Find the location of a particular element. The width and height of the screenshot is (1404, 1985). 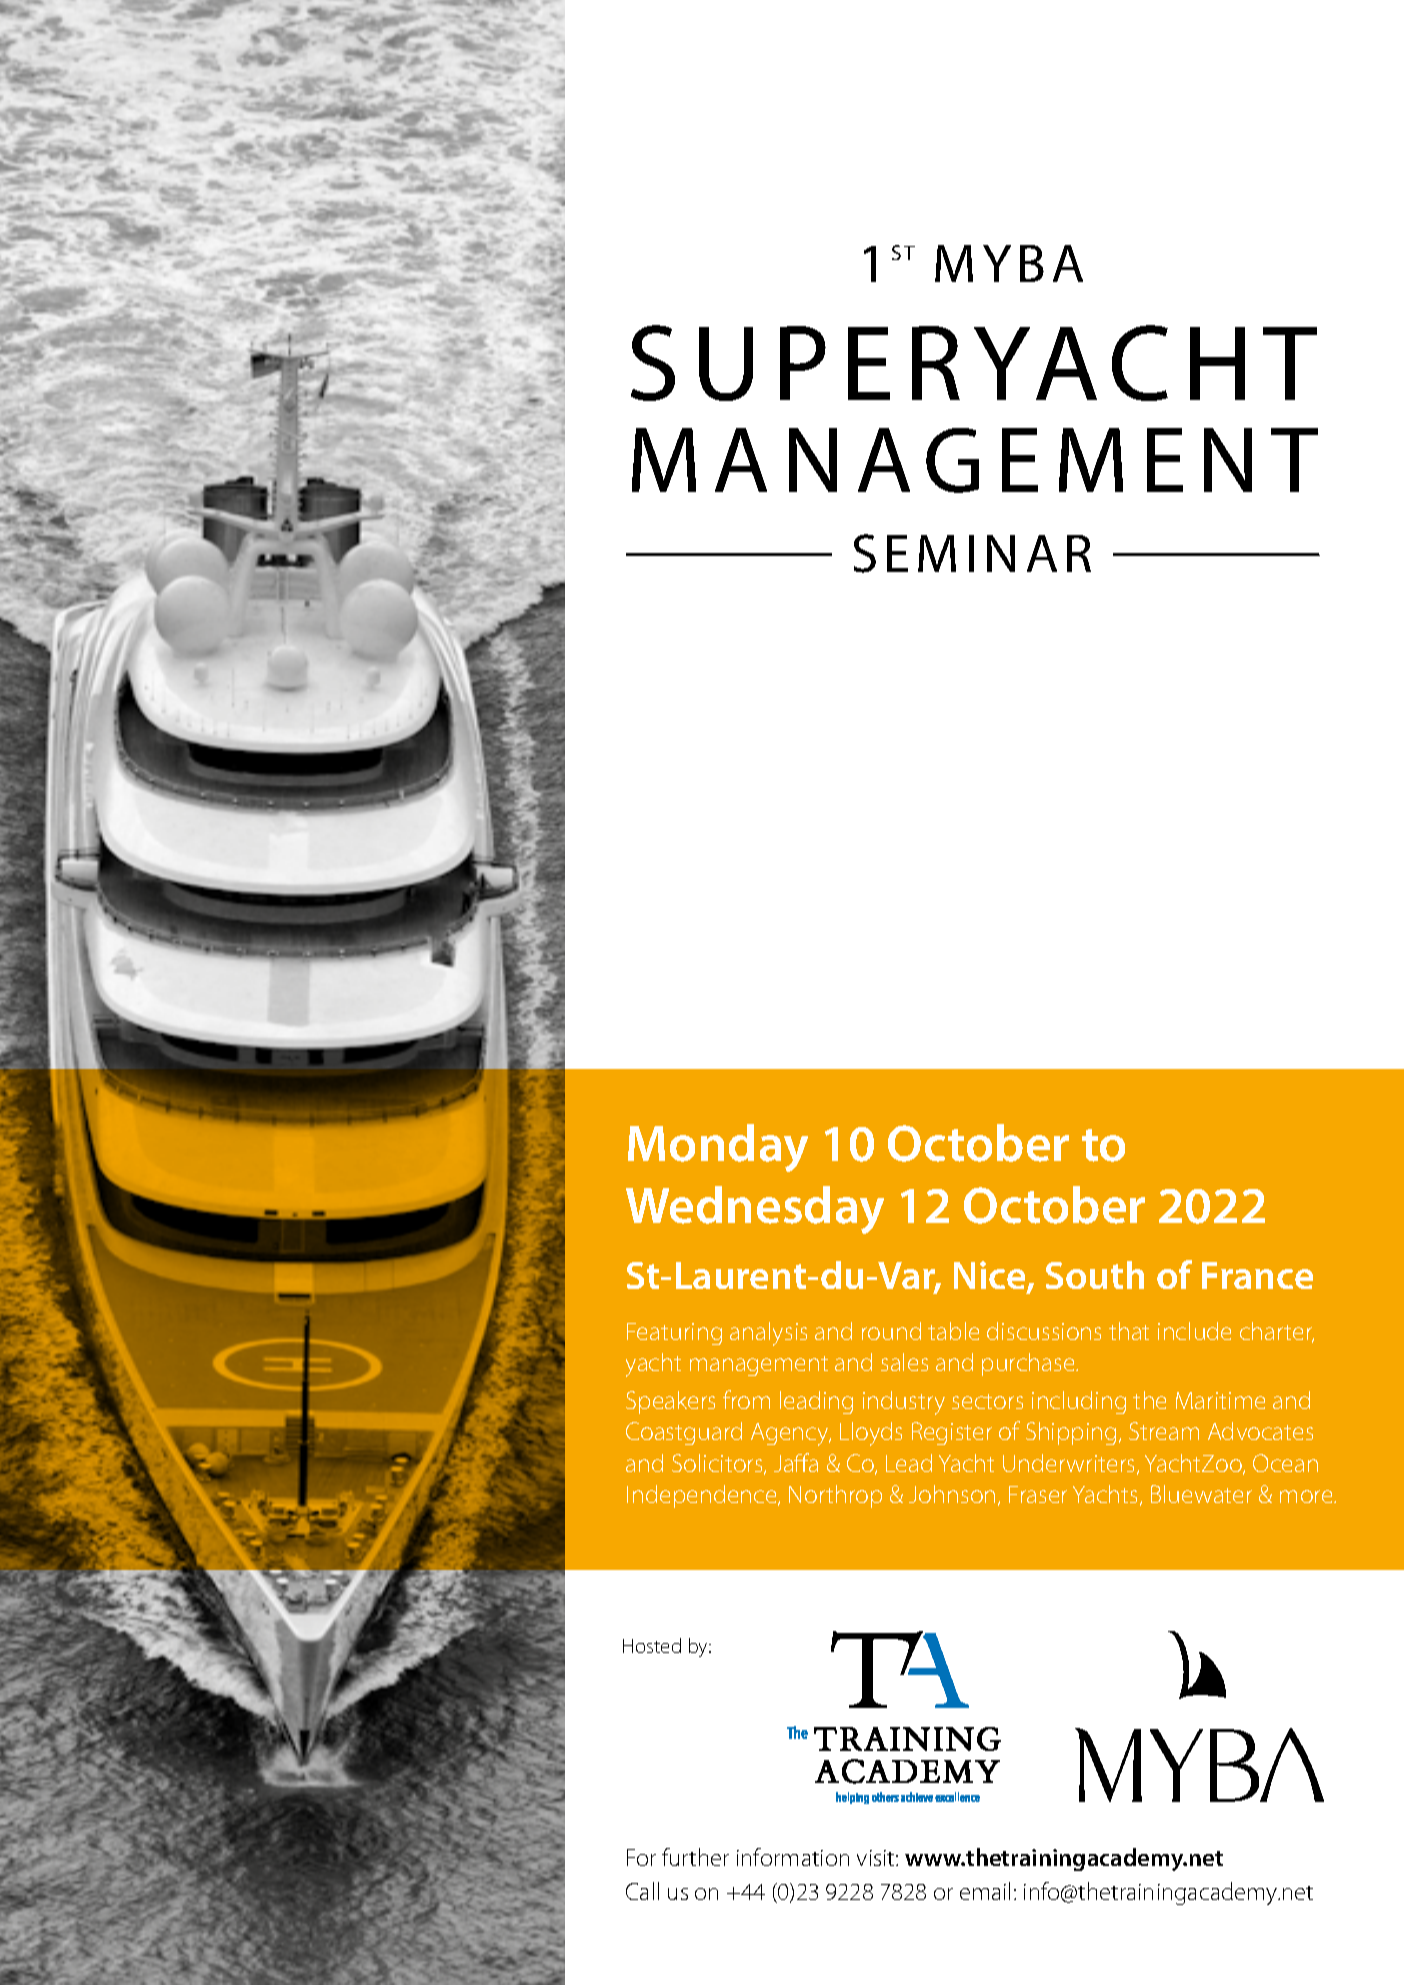

Monday is located at coordinates (718, 1148).
